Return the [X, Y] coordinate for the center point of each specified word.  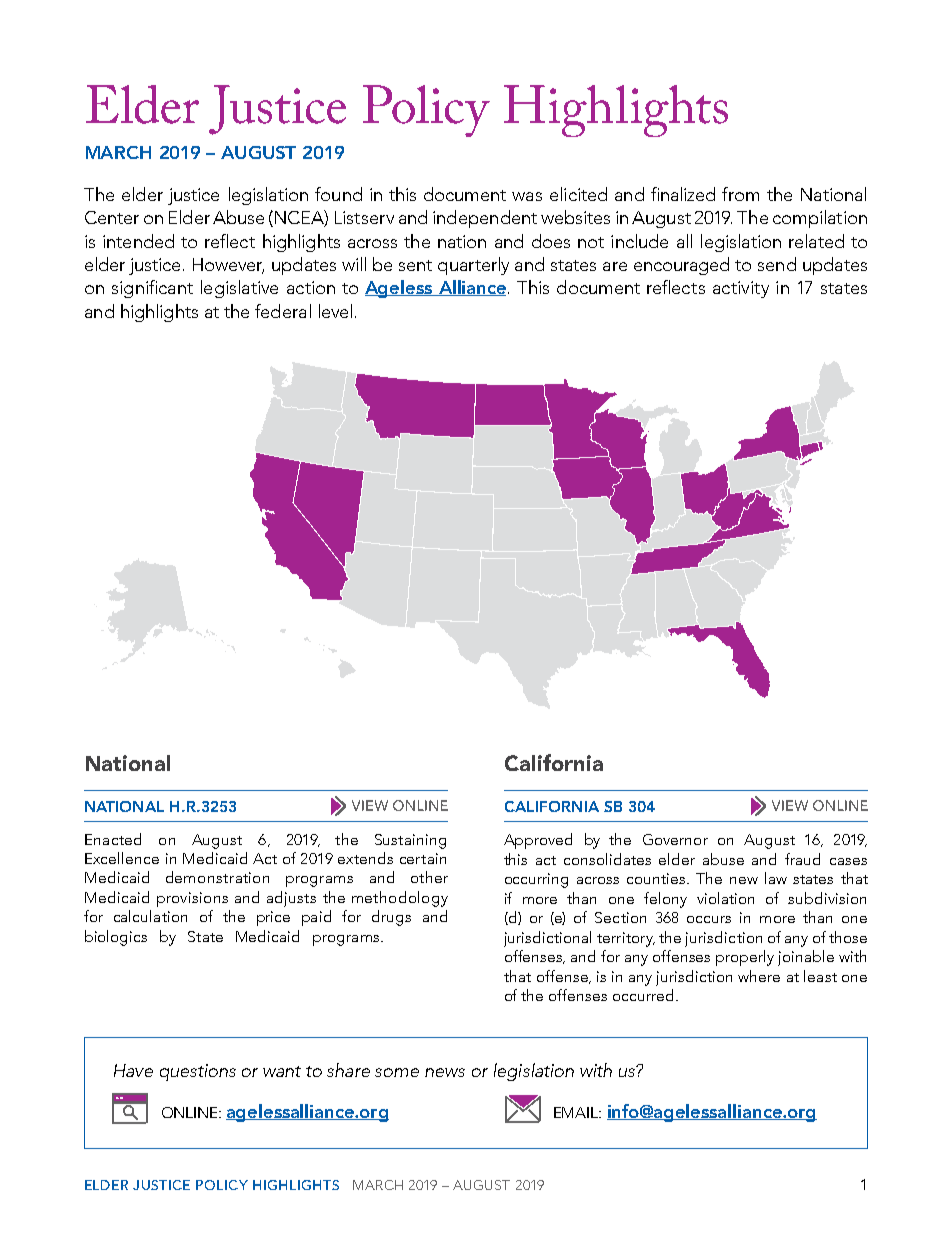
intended [138, 241]
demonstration [217, 877]
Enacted [113, 839]
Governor [675, 839]
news [445, 1072]
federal [283, 311]
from [740, 194]
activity [741, 289]
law [776, 878]
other [429, 877]
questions [198, 1072]
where [759, 976]
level [335, 311]
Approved [538, 841]
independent [485, 219]
